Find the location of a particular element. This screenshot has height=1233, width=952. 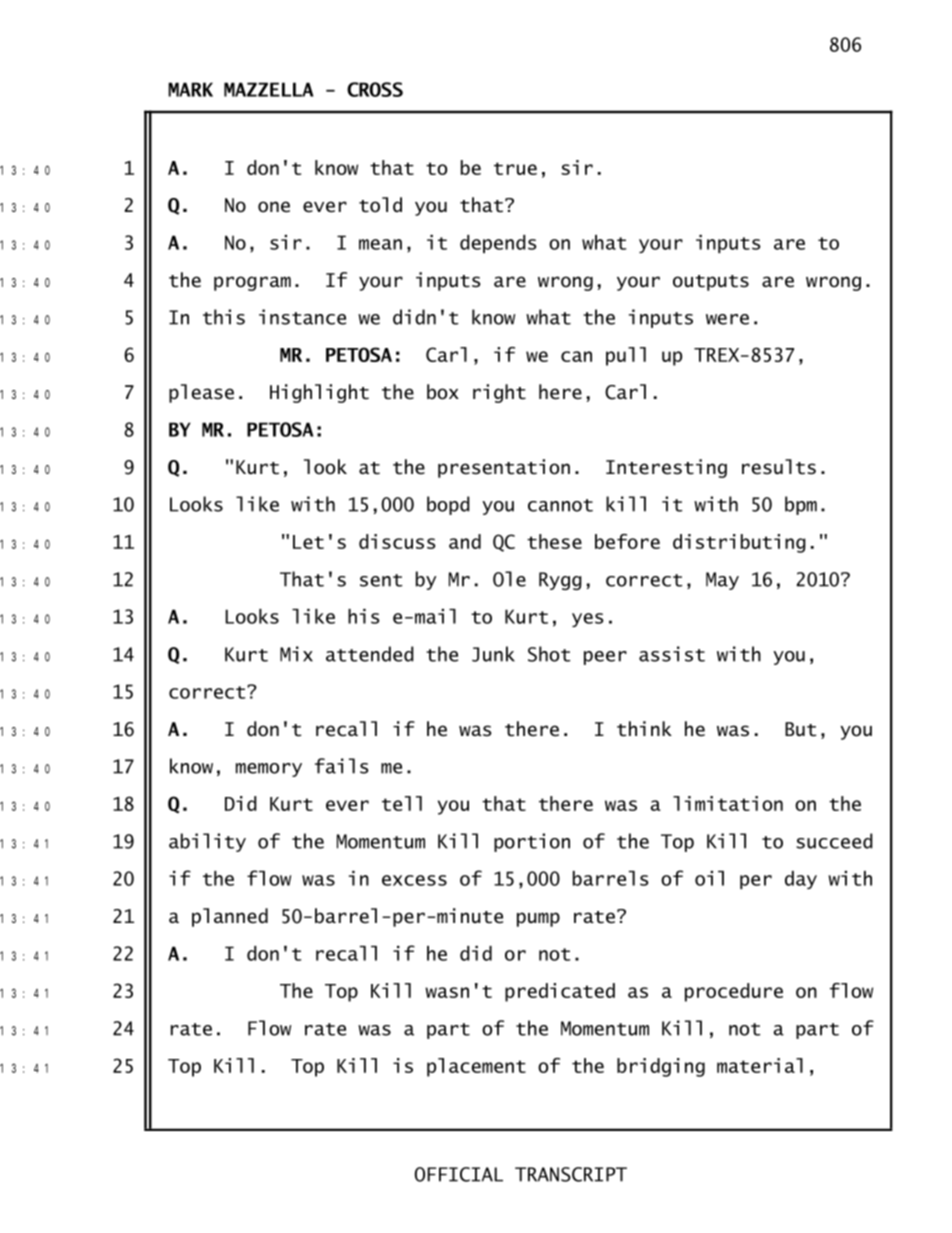

true is located at coordinates (515, 168).
